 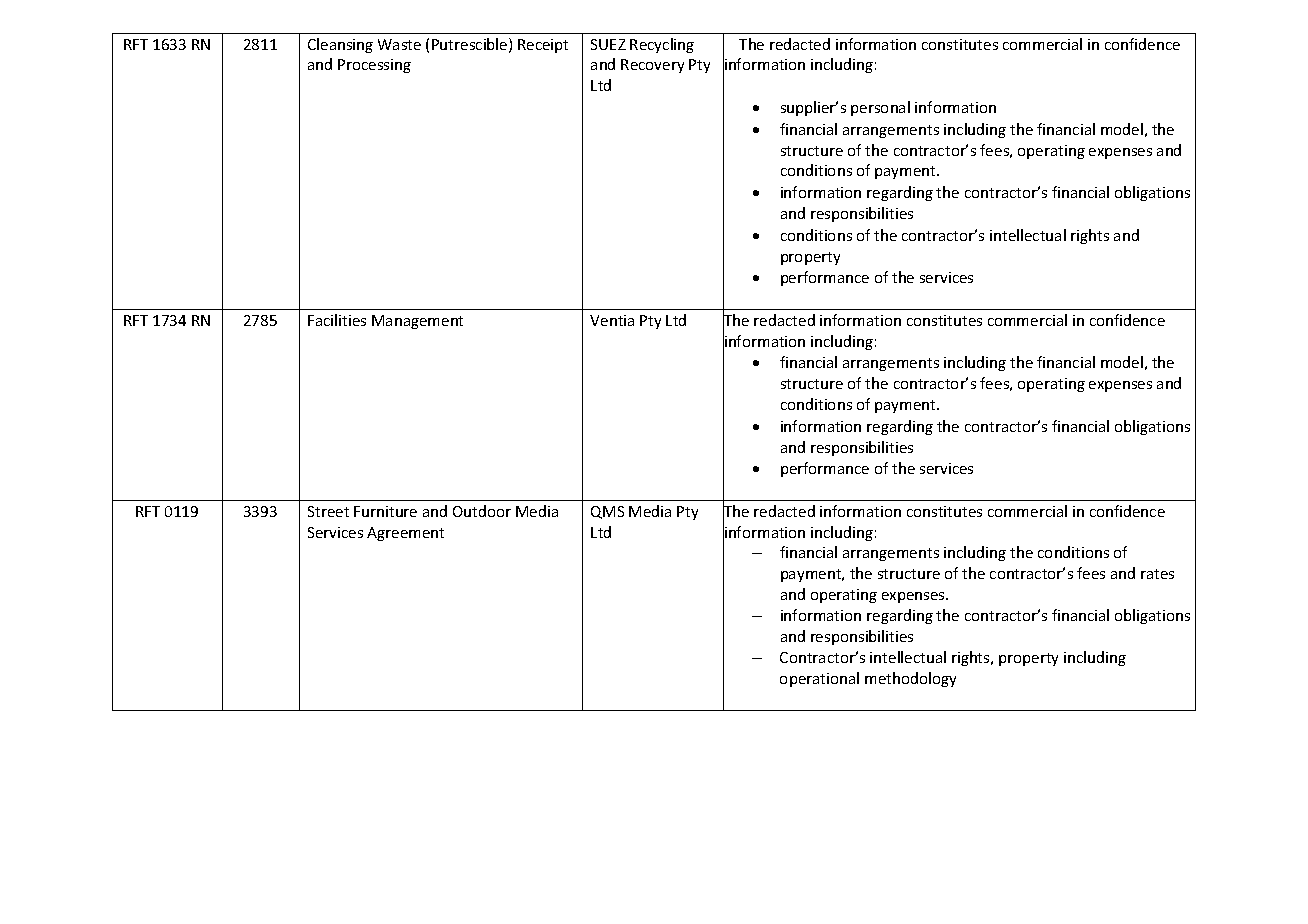 I want to click on Recycling, so click(x=662, y=45).
